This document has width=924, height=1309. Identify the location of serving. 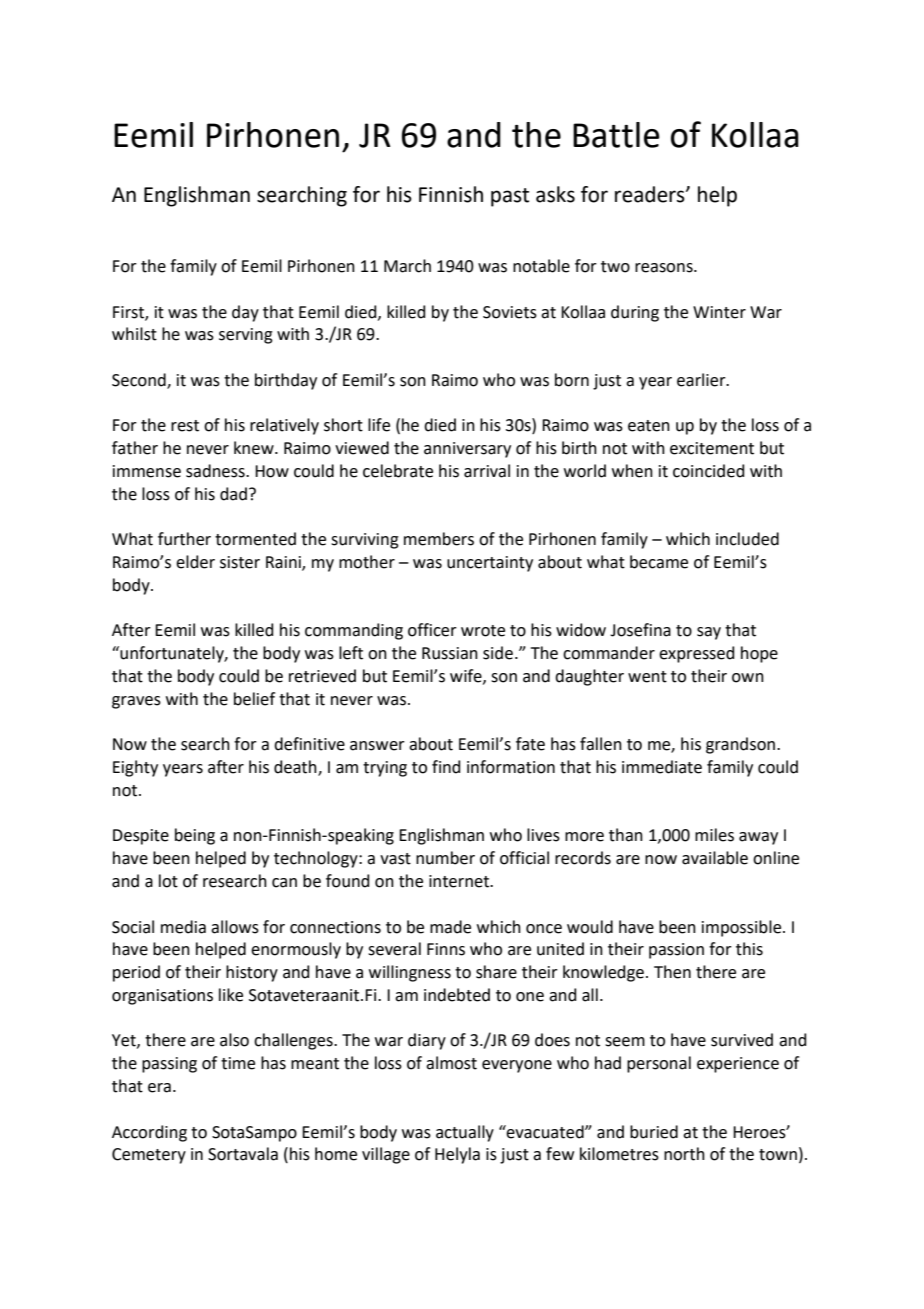
(246, 336).
